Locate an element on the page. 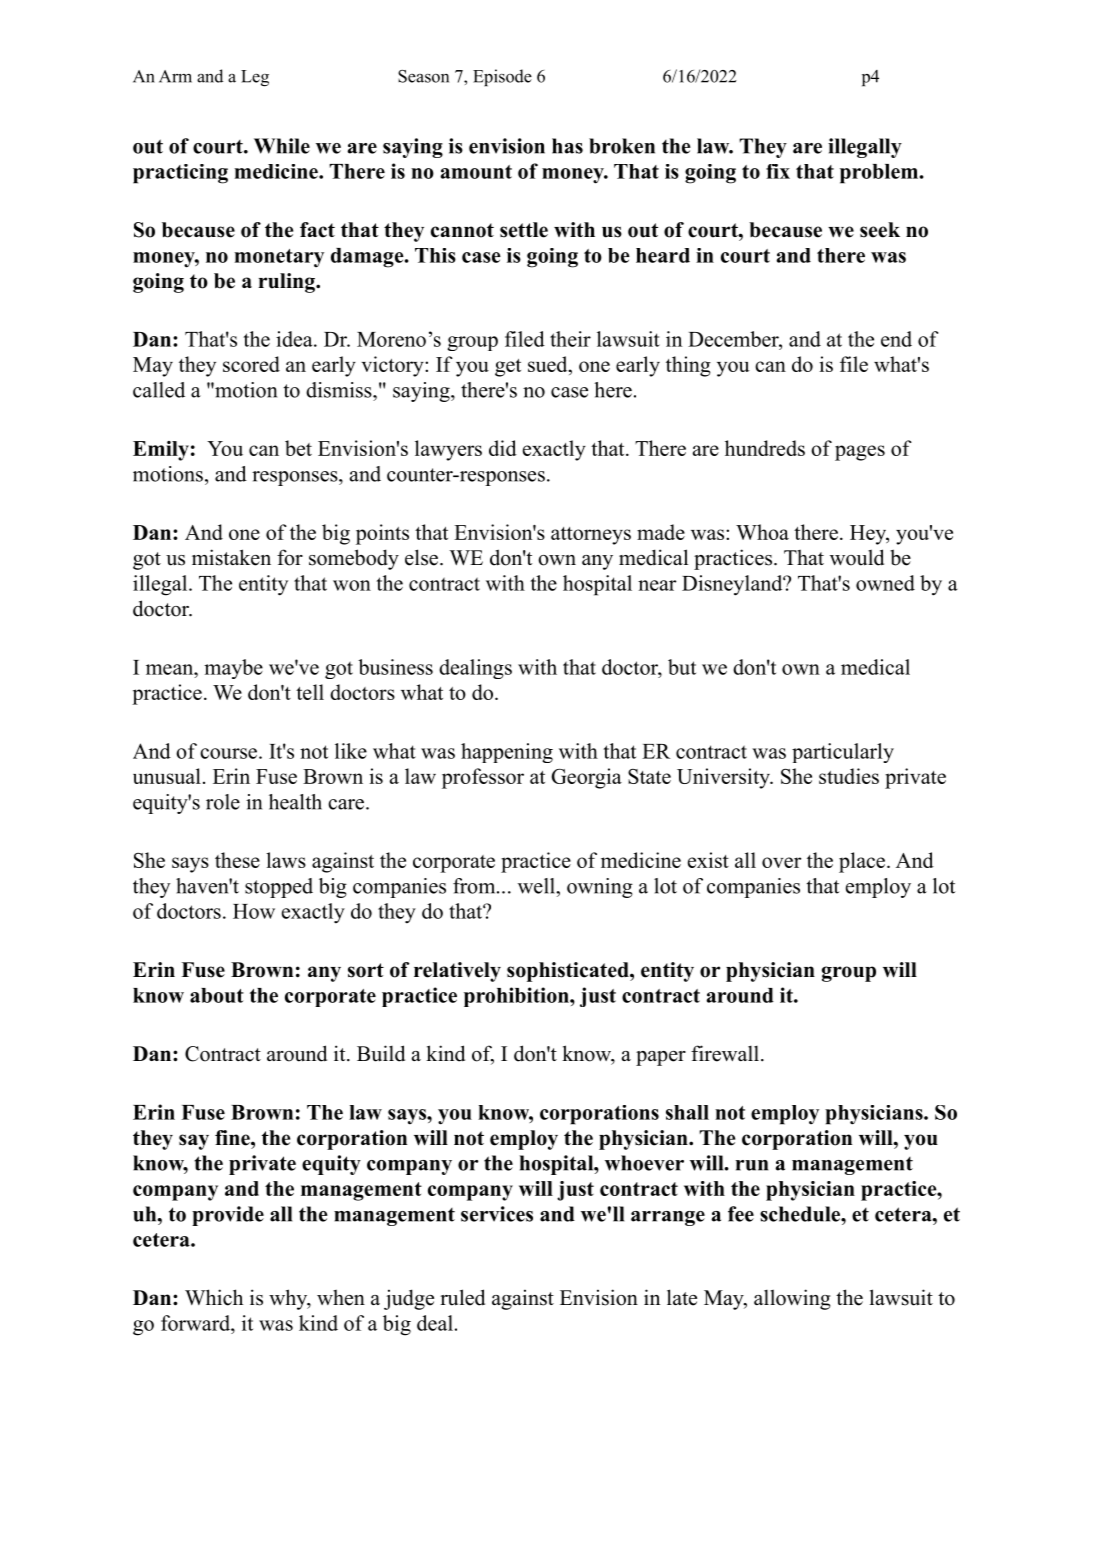  maybe is located at coordinates (233, 669).
